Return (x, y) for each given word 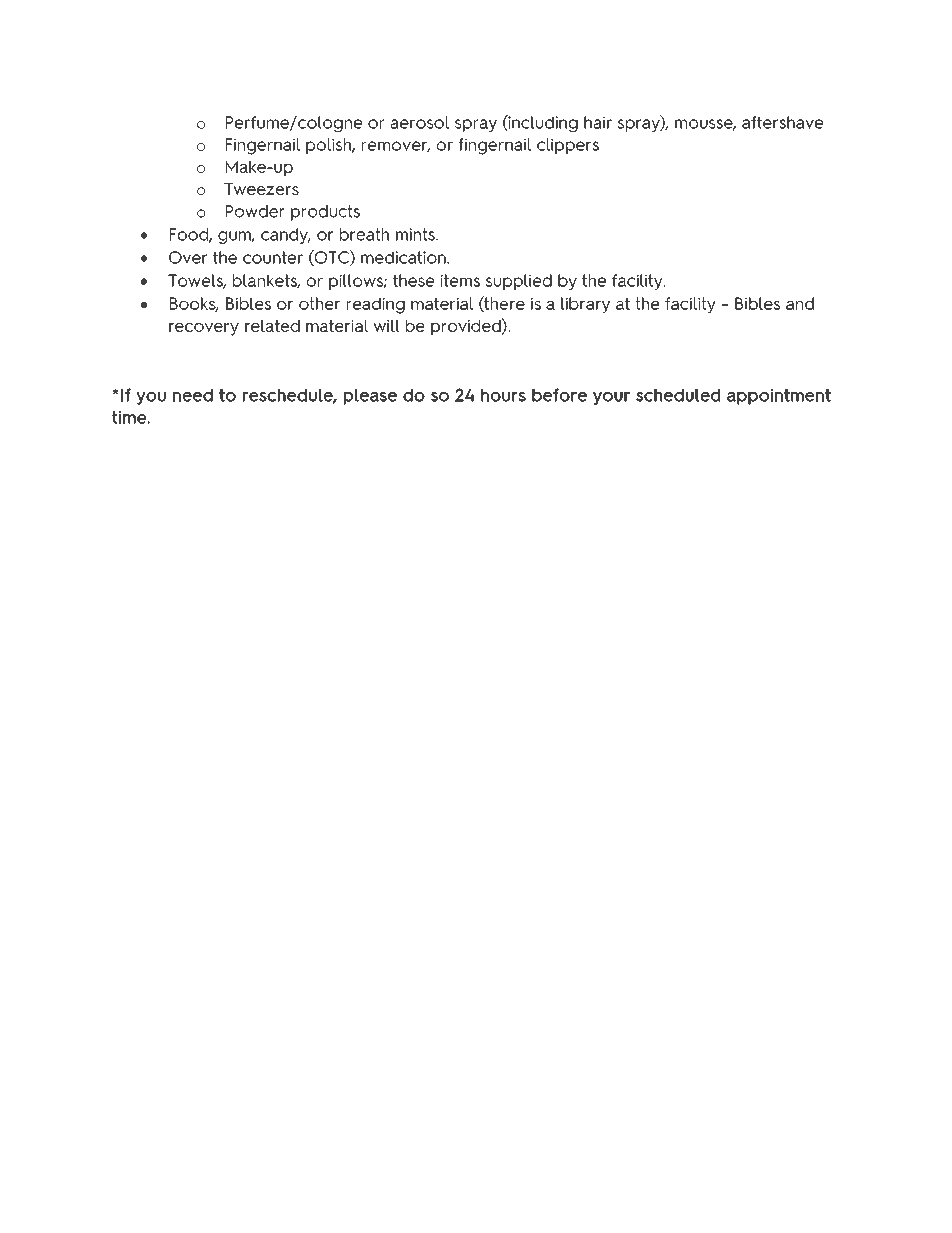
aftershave (782, 122)
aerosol (419, 122)
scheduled (678, 395)
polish (329, 146)
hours (503, 395)
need (193, 395)
